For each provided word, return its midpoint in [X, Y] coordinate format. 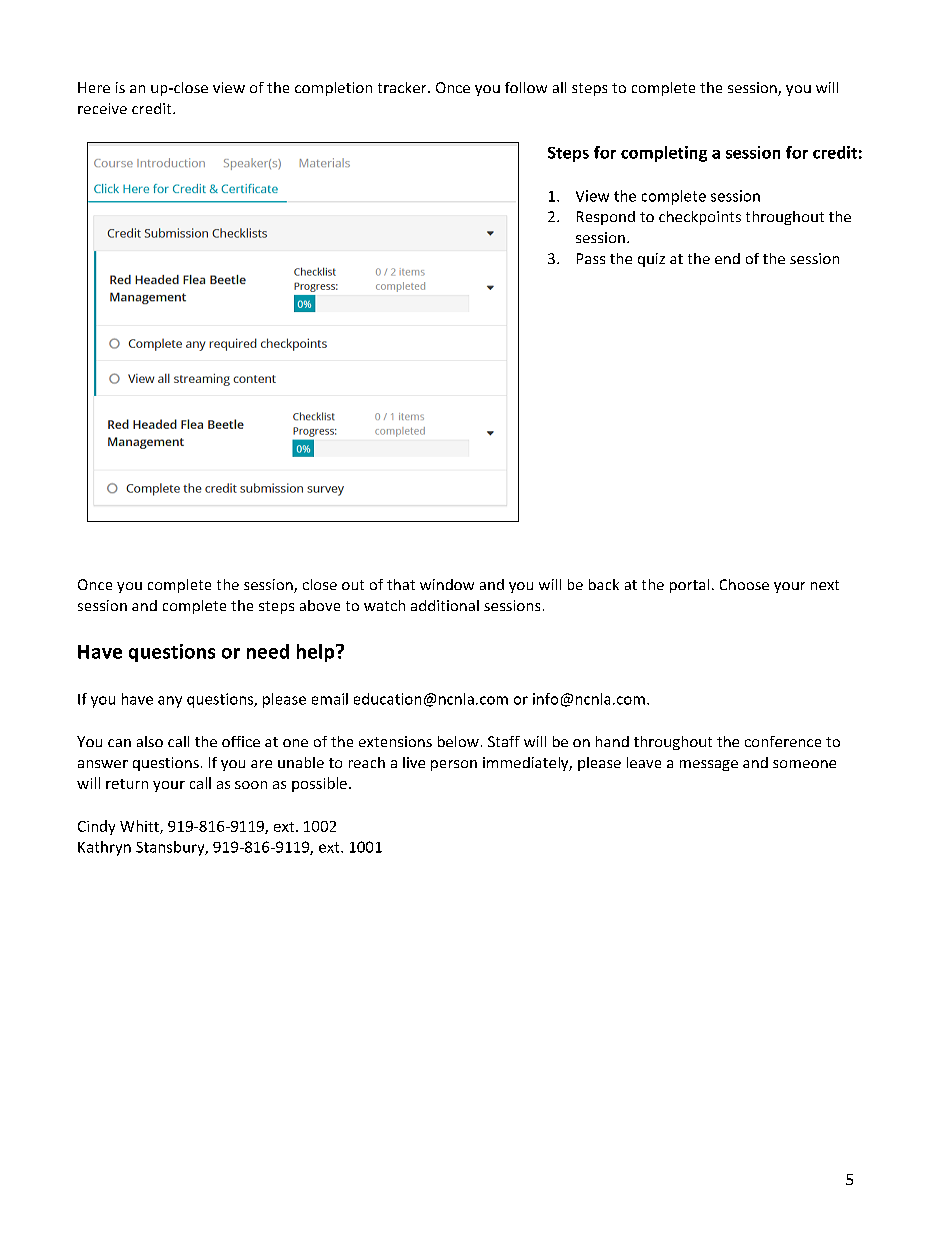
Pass [591, 258]
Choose [744, 584]
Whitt [140, 827]
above [320, 605]
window [447, 584]
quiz [651, 260]
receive [102, 108]
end [727, 258]
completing [664, 154]
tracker [403, 87]
